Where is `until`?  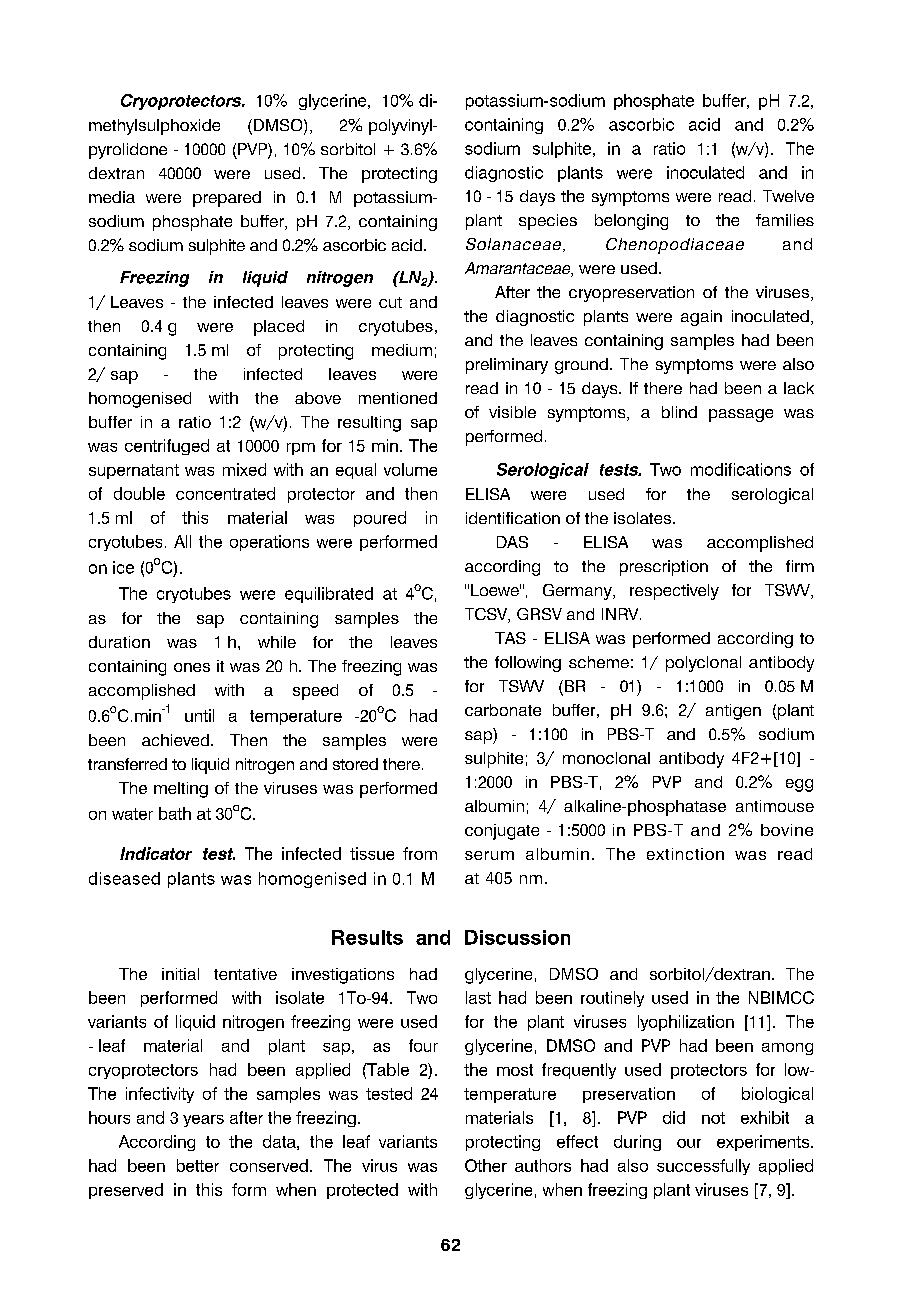
until is located at coordinates (199, 715).
